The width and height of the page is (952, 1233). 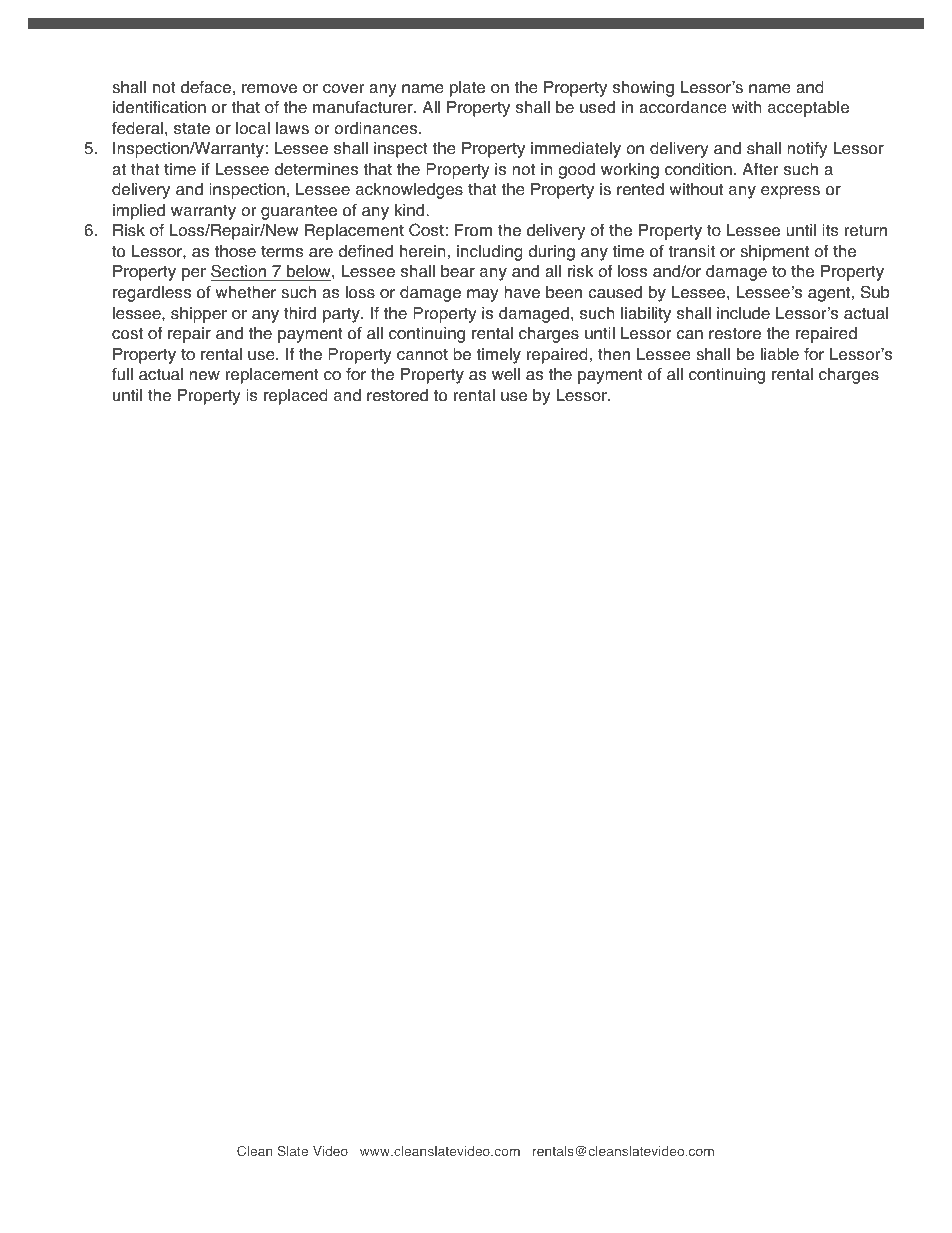 What do you see at coordinates (780, 354) in the page?
I see `liable` at bounding box center [780, 354].
